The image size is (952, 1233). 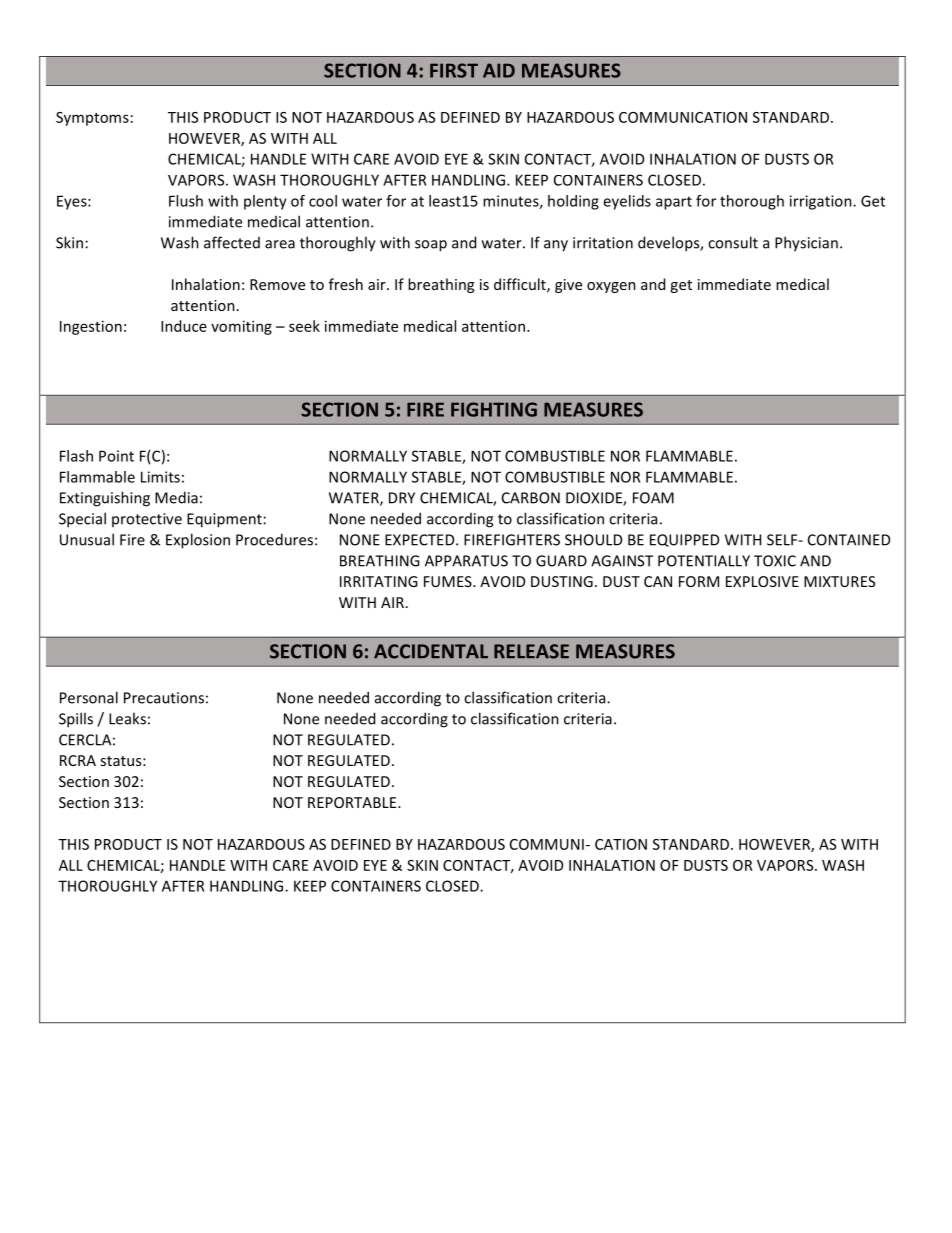 What do you see at coordinates (466, 561) in the screenshot?
I see `APPARATUS` at bounding box center [466, 561].
